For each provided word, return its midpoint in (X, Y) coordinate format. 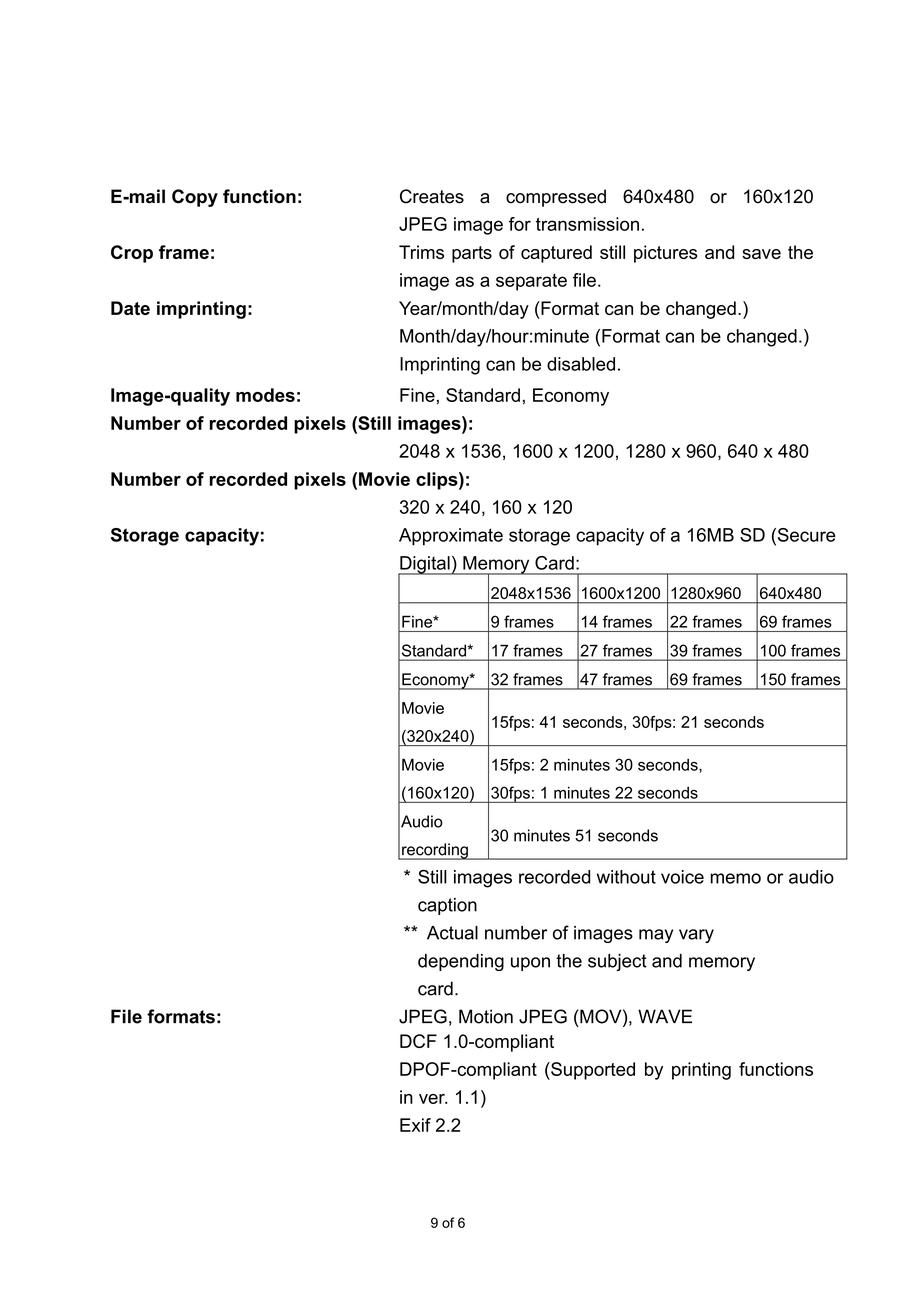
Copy (195, 198)
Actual (452, 933)
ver (433, 1099)
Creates (432, 196)
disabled (581, 364)
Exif (415, 1125)
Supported (592, 1071)
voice (682, 877)
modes (265, 395)
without (626, 877)
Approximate (451, 537)
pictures (665, 254)
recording (435, 851)
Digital (425, 566)
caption (447, 906)
